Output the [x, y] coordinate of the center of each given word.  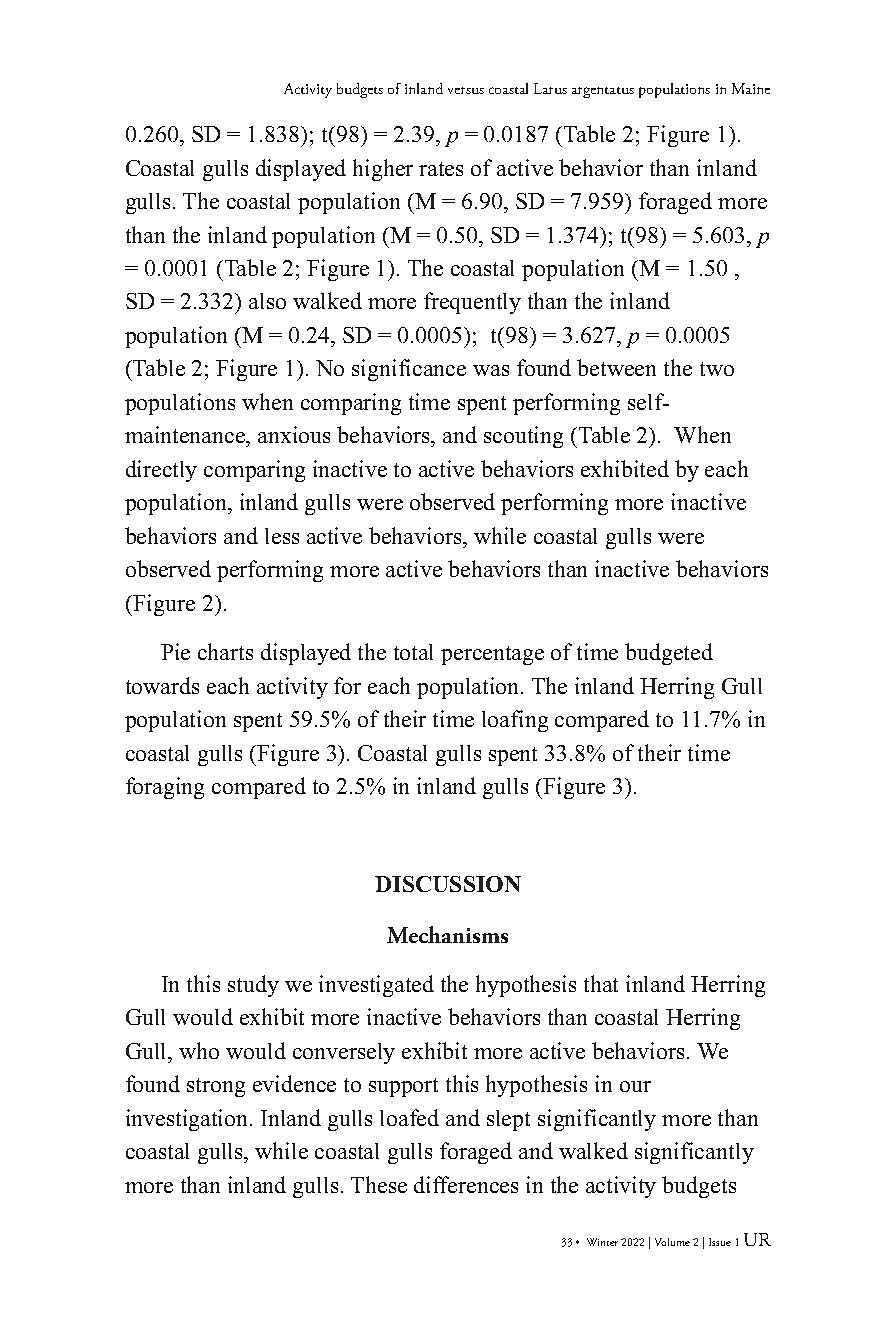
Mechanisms [447, 934]
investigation [188, 1120]
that [601, 983]
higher [383, 170]
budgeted [669, 654]
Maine [751, 88]
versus [466, 90]
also [267, 301]
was [491, 370]
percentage [492, 655]
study [253, 986]
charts [225, 651]
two [717, 369]
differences [466, 1184]
